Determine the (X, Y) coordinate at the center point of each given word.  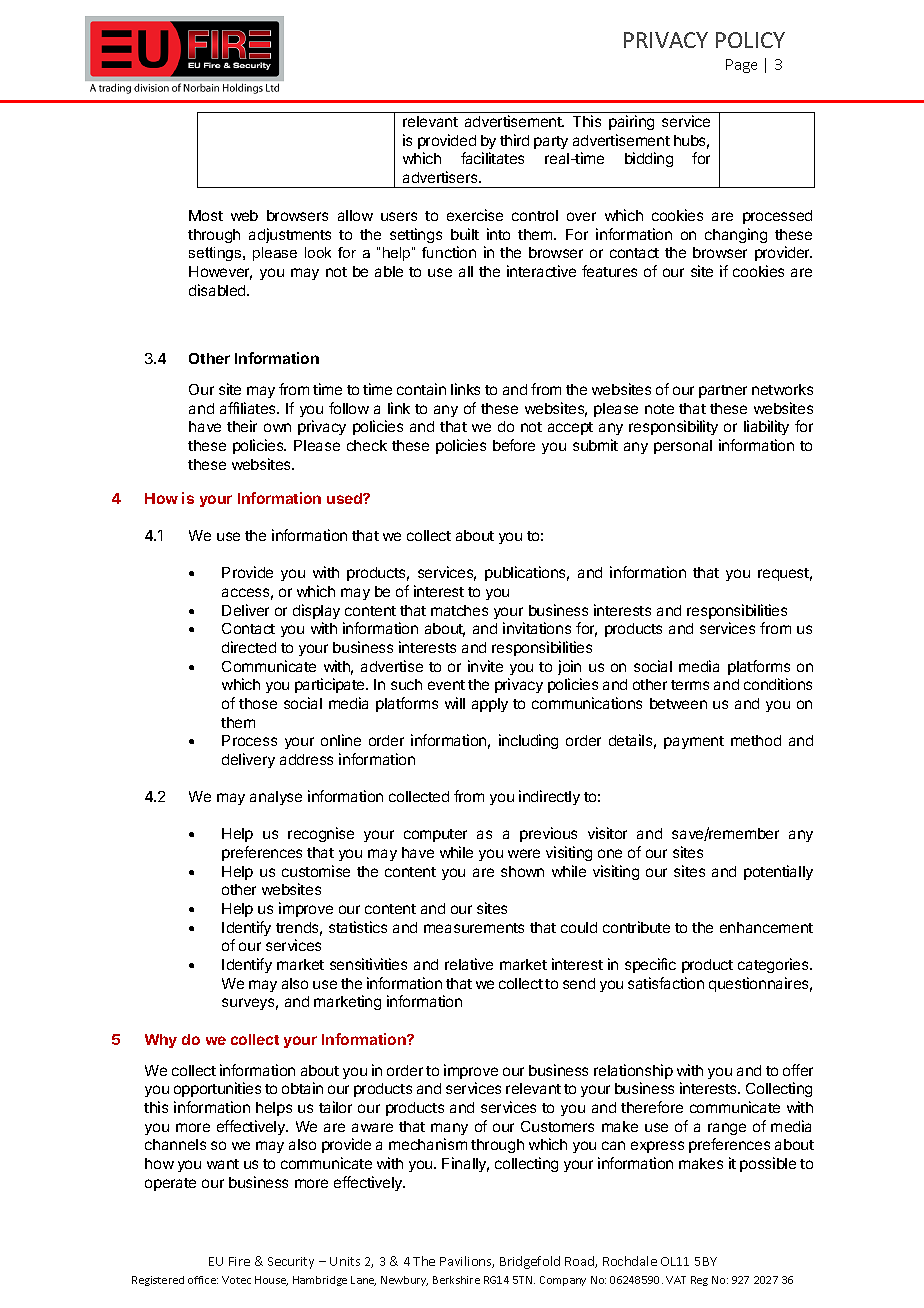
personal (683, 447)
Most (206, 215)
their (242, 426)
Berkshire (456, 1280)
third (514, 140)
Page (741, 66)
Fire (239, 1261)
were (524, 853)
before (514, 445)
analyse (276, 798)
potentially (778, 872)
